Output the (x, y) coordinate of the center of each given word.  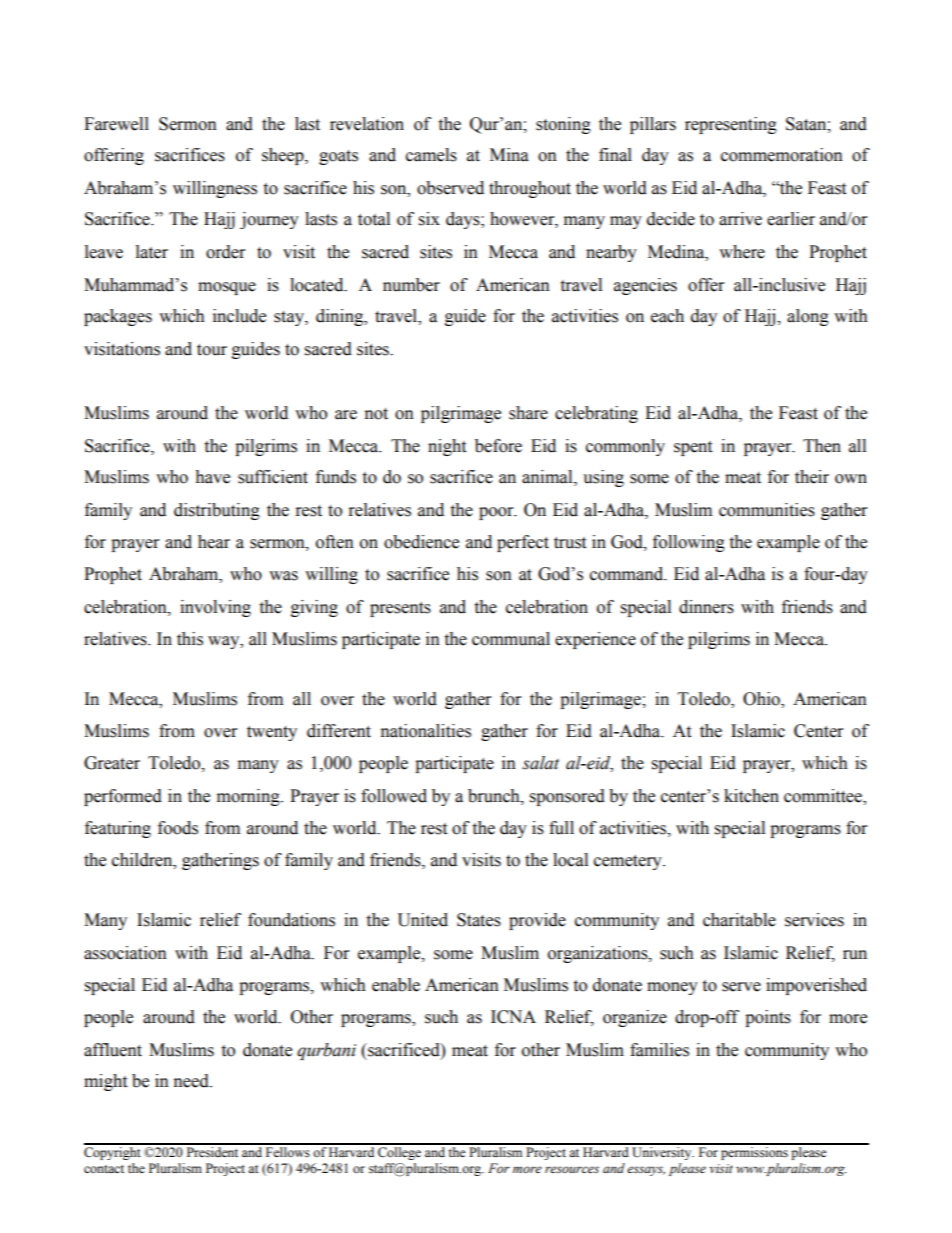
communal (511, 639)
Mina (509, 155)
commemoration (782, 155)
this (190, 639)
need (192, 1081)
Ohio (762, 700)
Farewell (116, 124)
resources (572, 1170)
